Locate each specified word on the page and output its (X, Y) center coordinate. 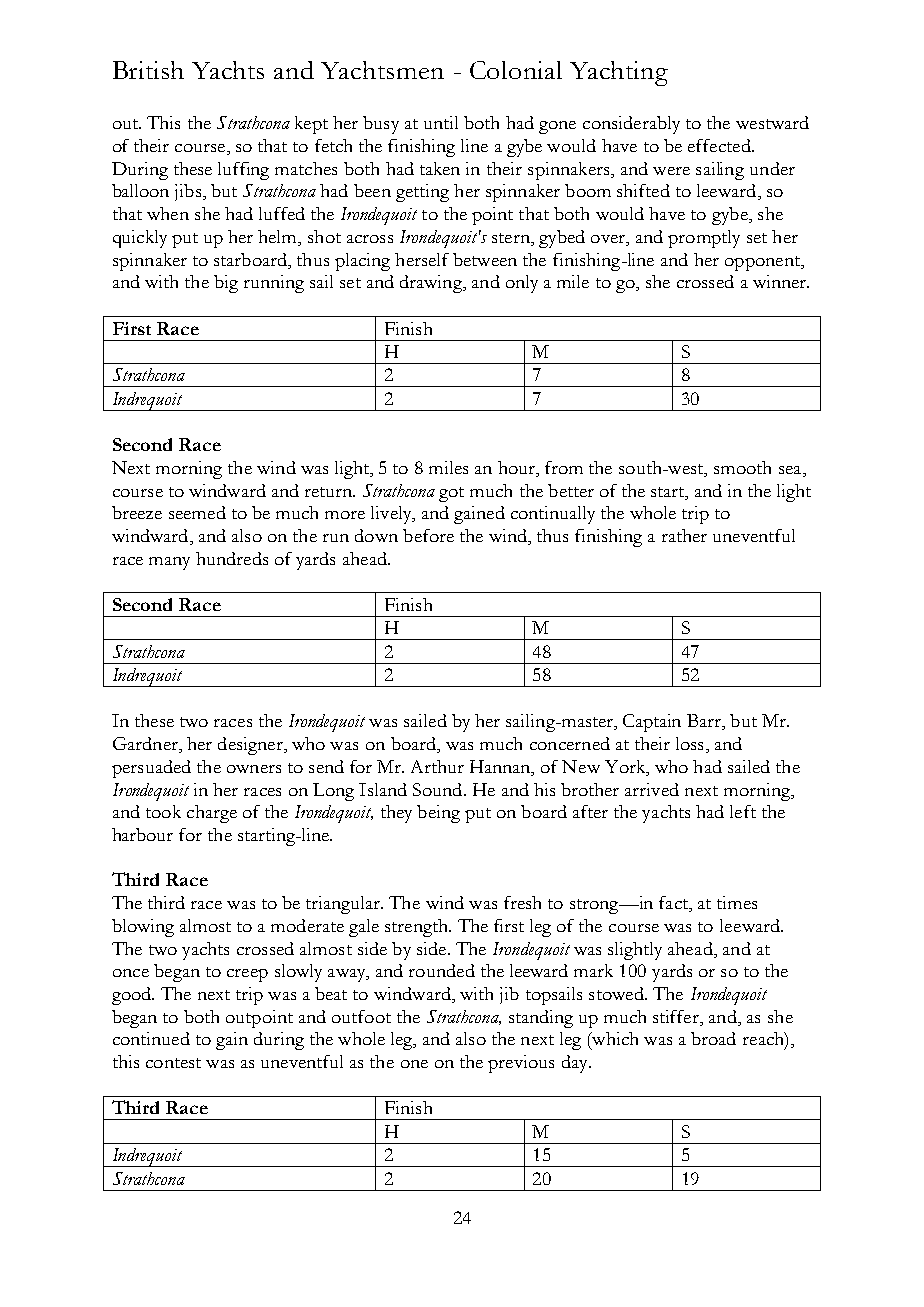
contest (173, 1063)
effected (720, 145)
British (148, 70)
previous (521, 1064)
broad (713, 1038)
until (441, 122)
